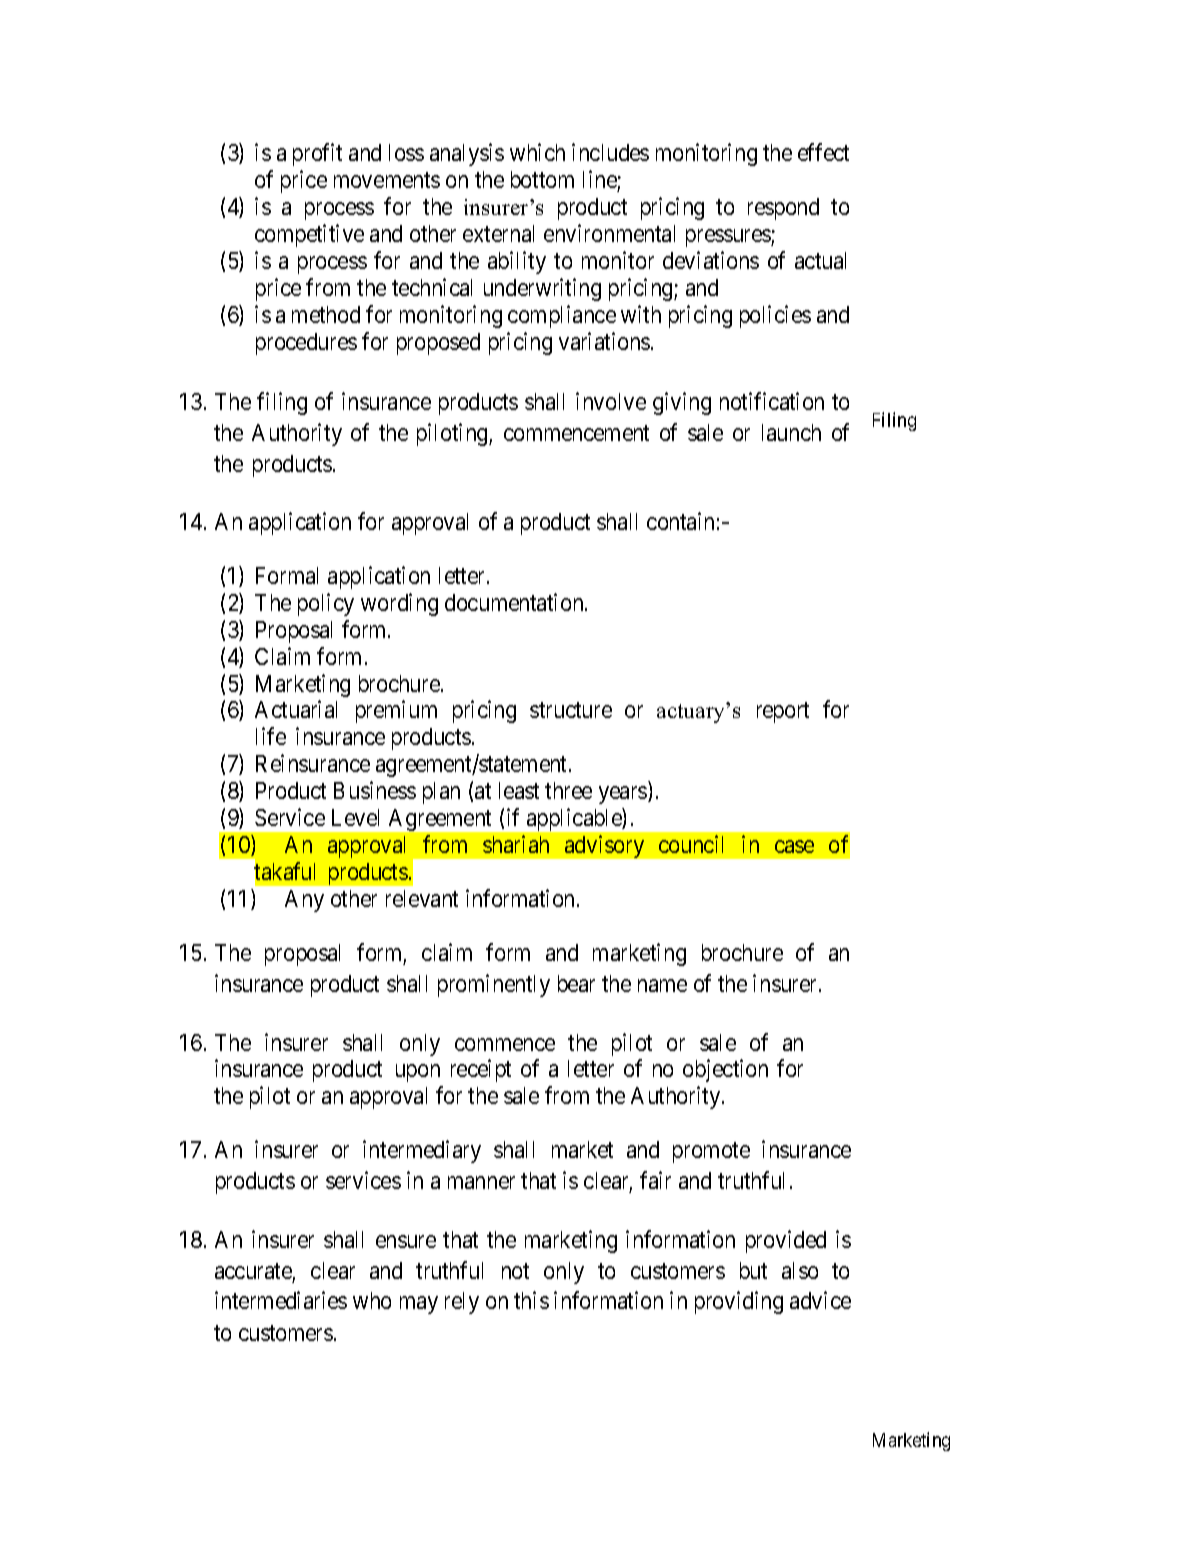  I want to click on who, so click(372, 1300).
